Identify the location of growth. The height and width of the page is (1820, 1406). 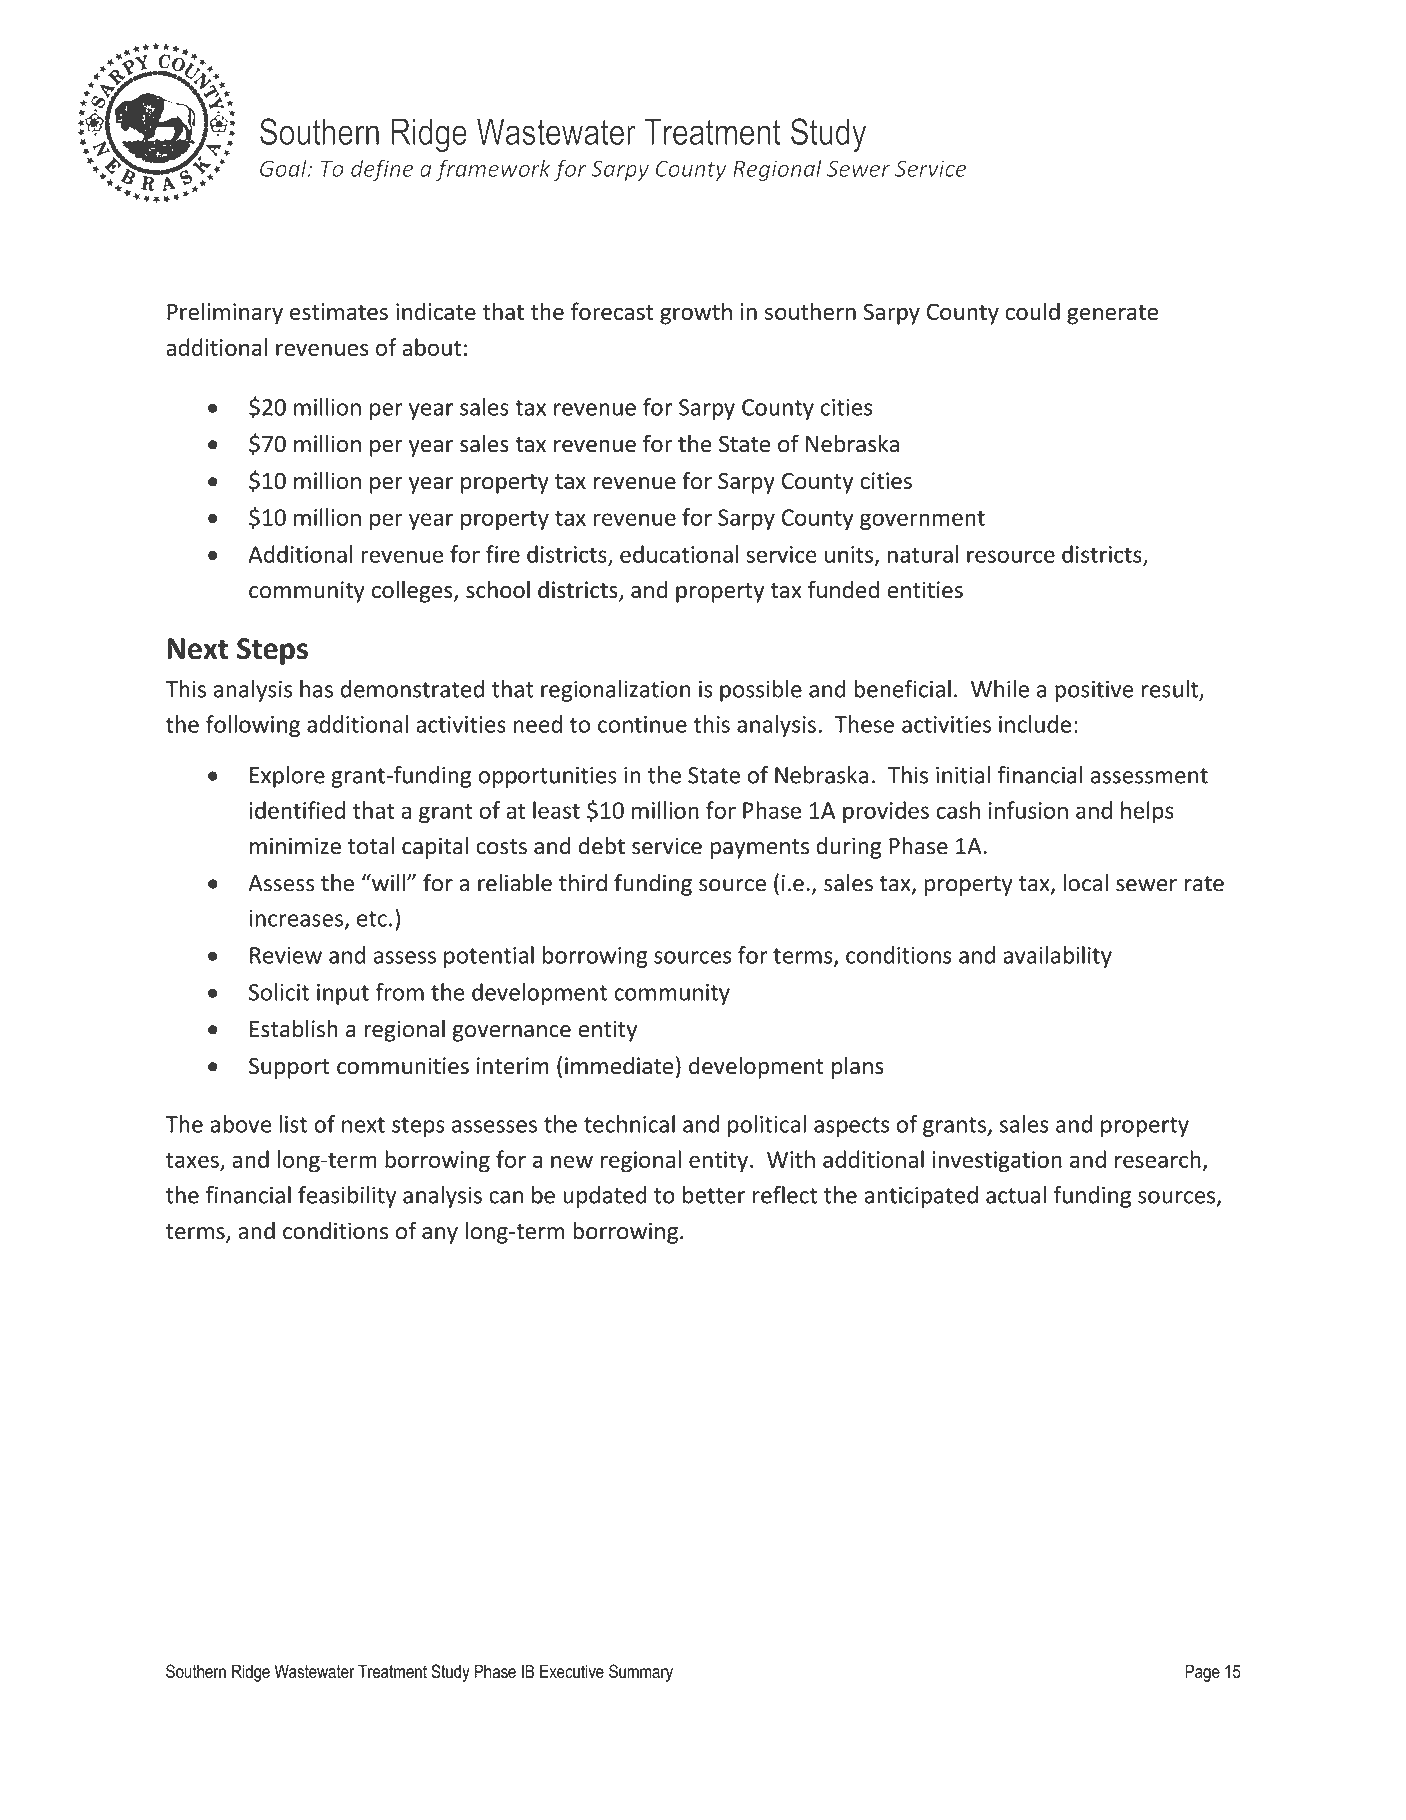
(696, 313).
